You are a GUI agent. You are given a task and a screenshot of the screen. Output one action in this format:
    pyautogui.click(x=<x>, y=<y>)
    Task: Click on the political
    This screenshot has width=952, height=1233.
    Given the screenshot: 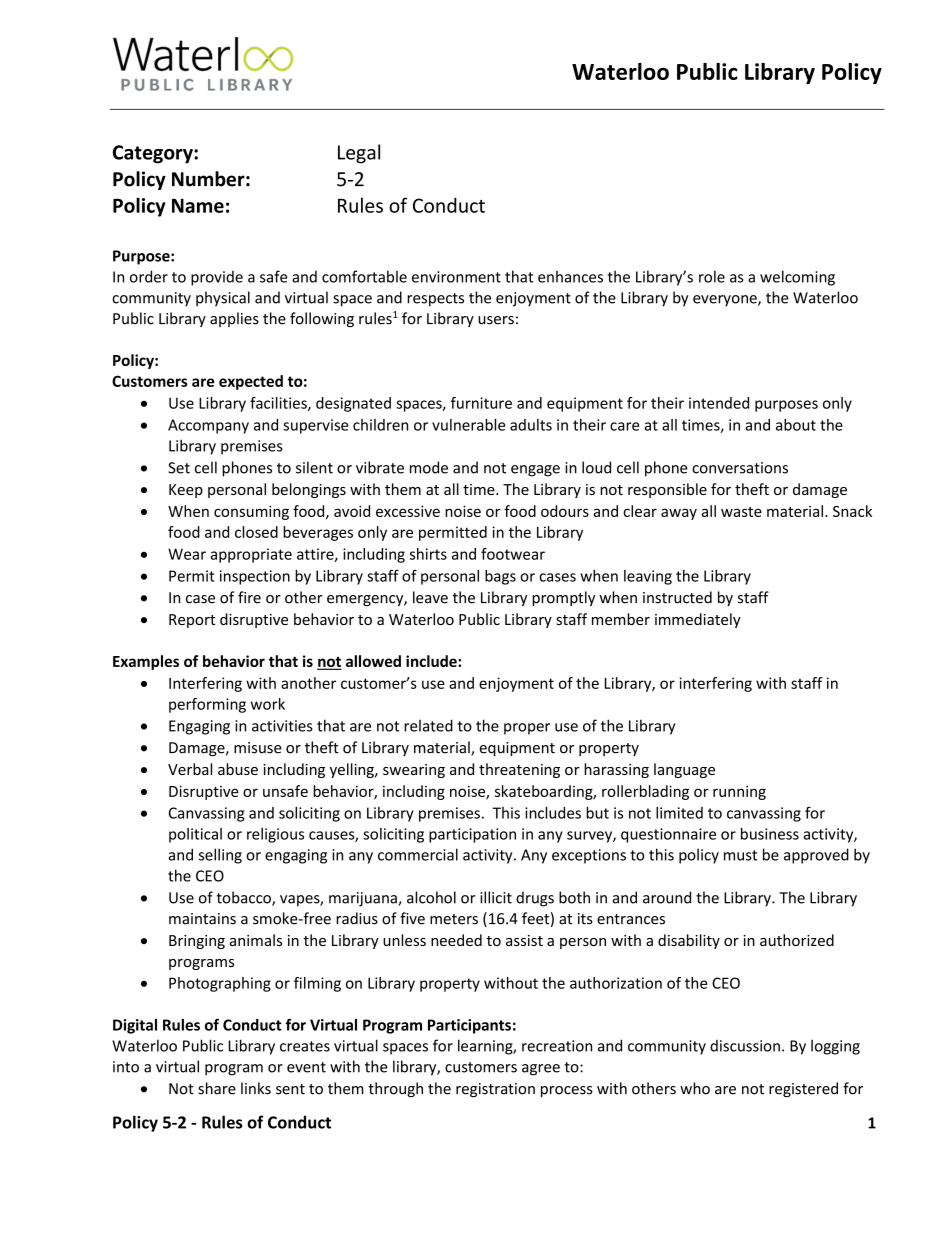 What is the action you would take?
    pyautogui.click(x=195, y=835)
